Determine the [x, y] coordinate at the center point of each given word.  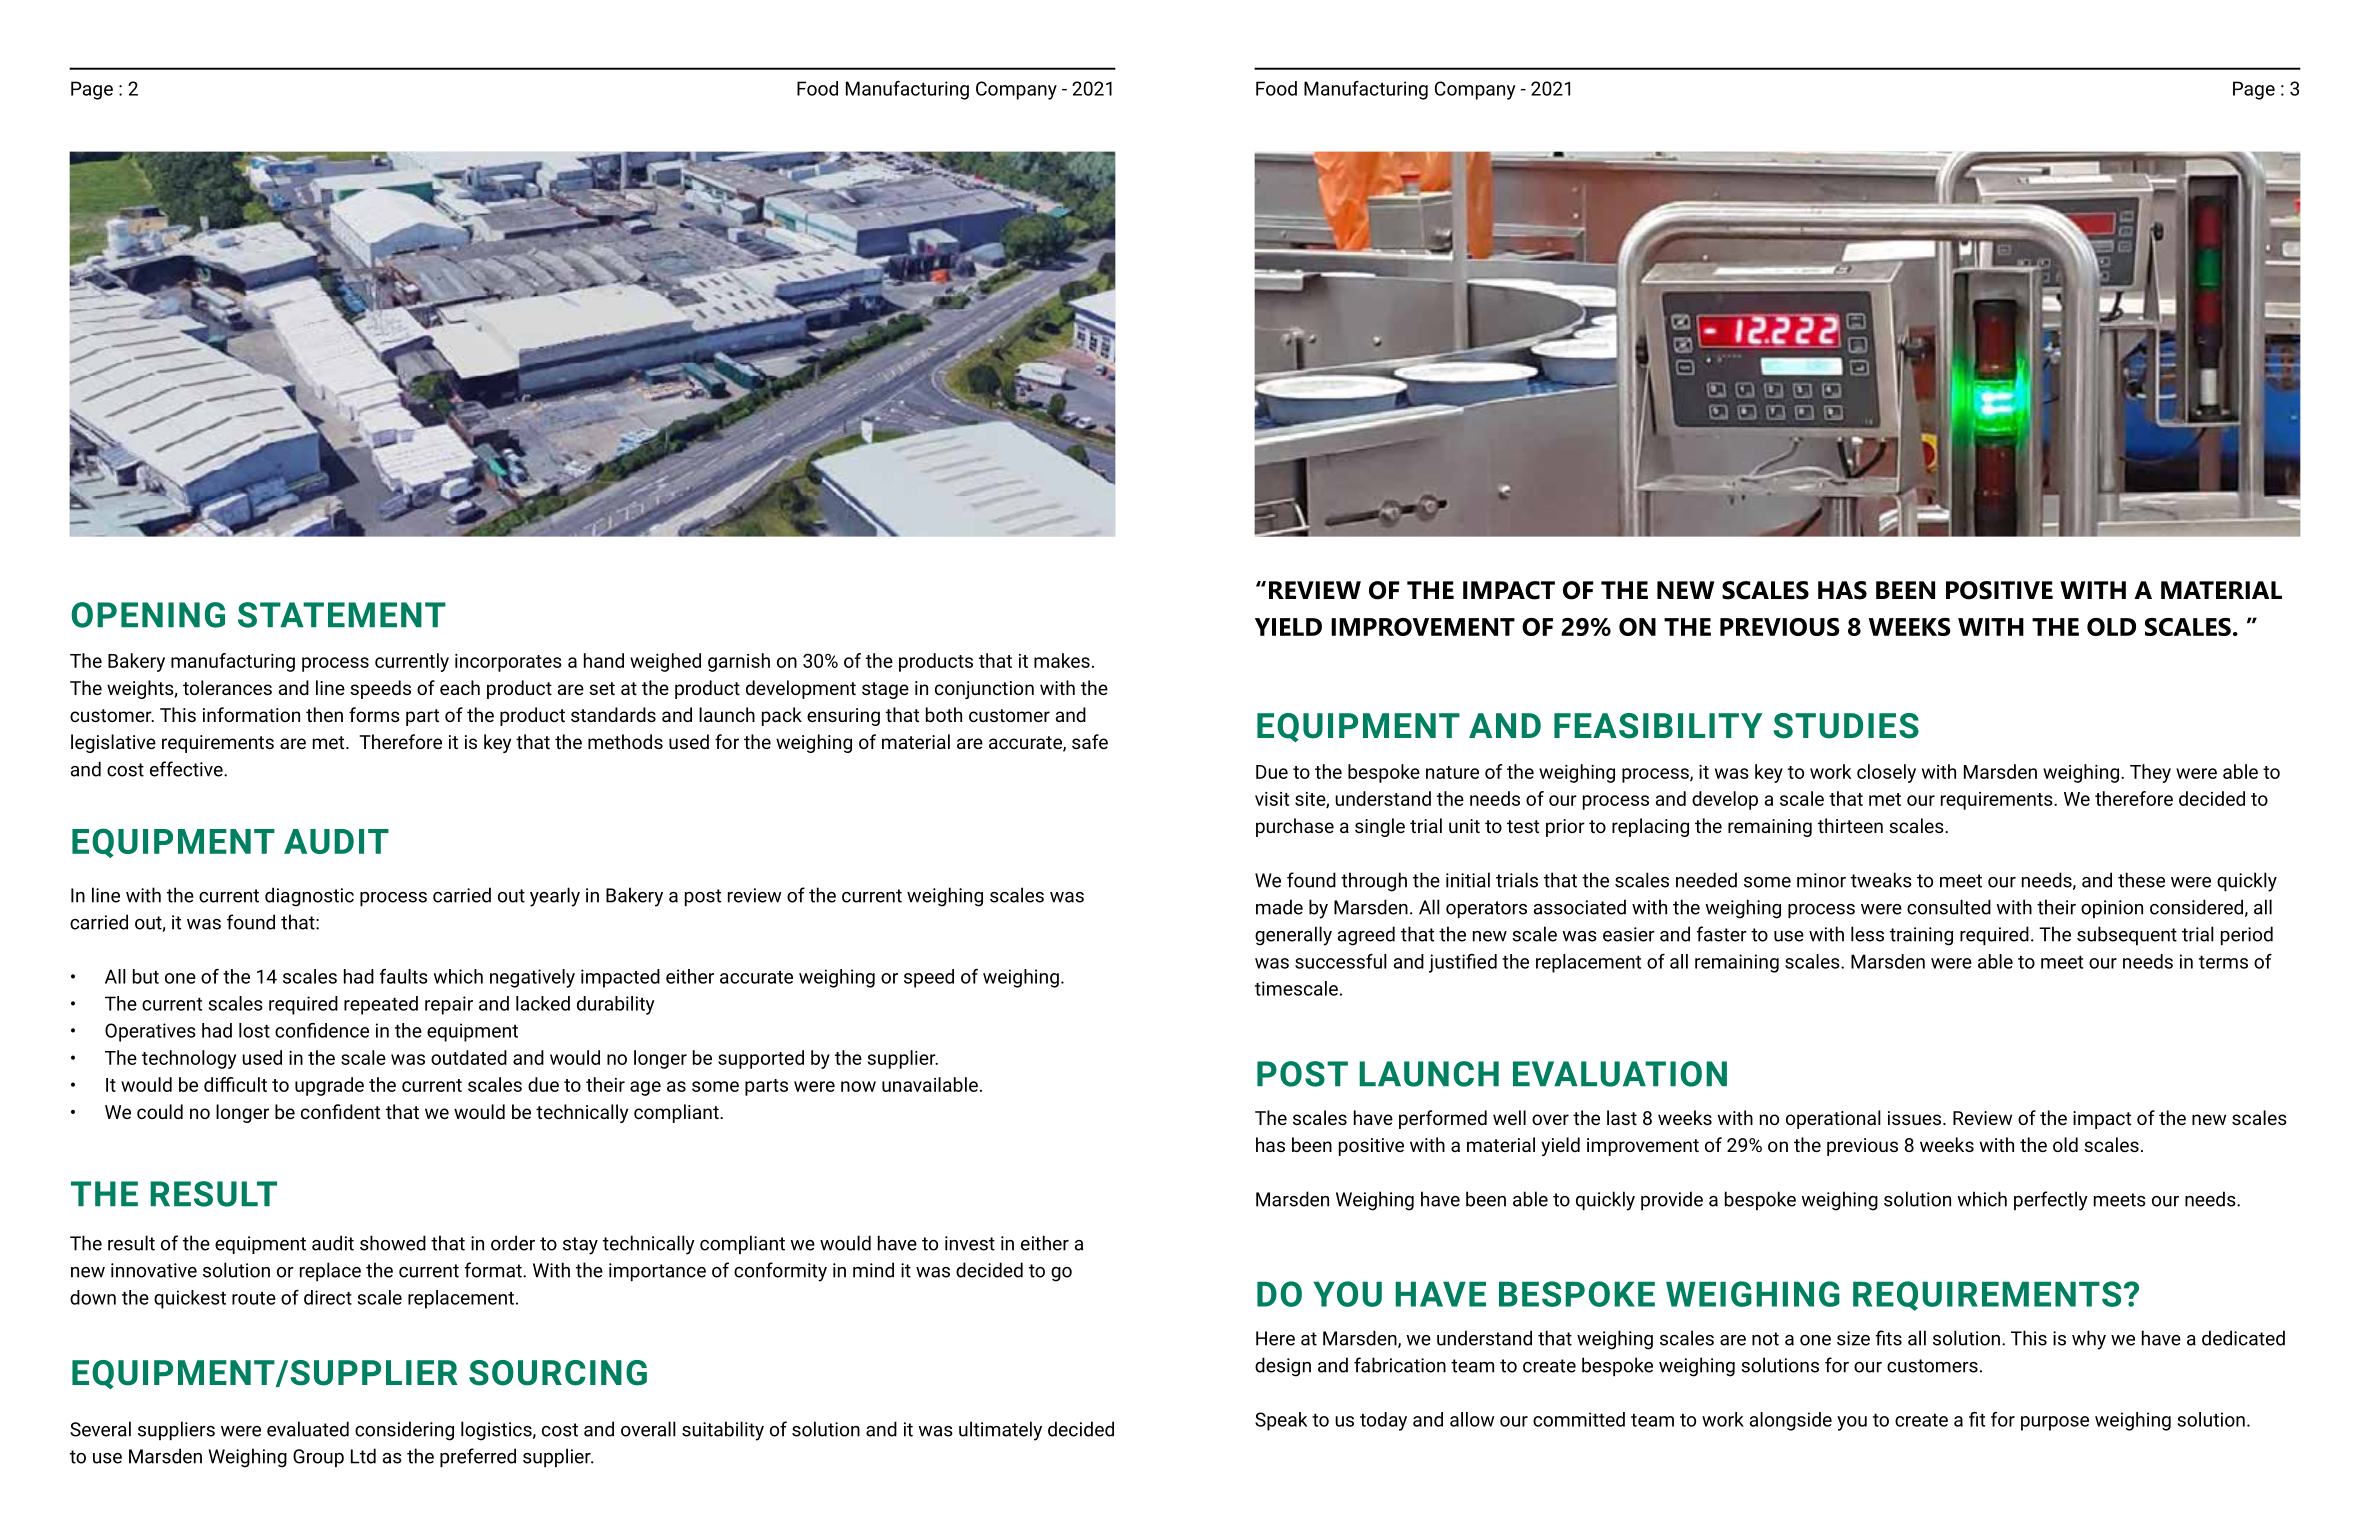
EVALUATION [1620, 1074]
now [858, 1086]
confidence [322, 1030]
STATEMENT [342, 615]
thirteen [1850, 825]
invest [970, 1243]
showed [393, 1243]
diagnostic [309, 897]
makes [1062, 660]
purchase [1295, 827]
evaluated [308, 1429]
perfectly [2051, 1201]
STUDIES [1846, 726]
